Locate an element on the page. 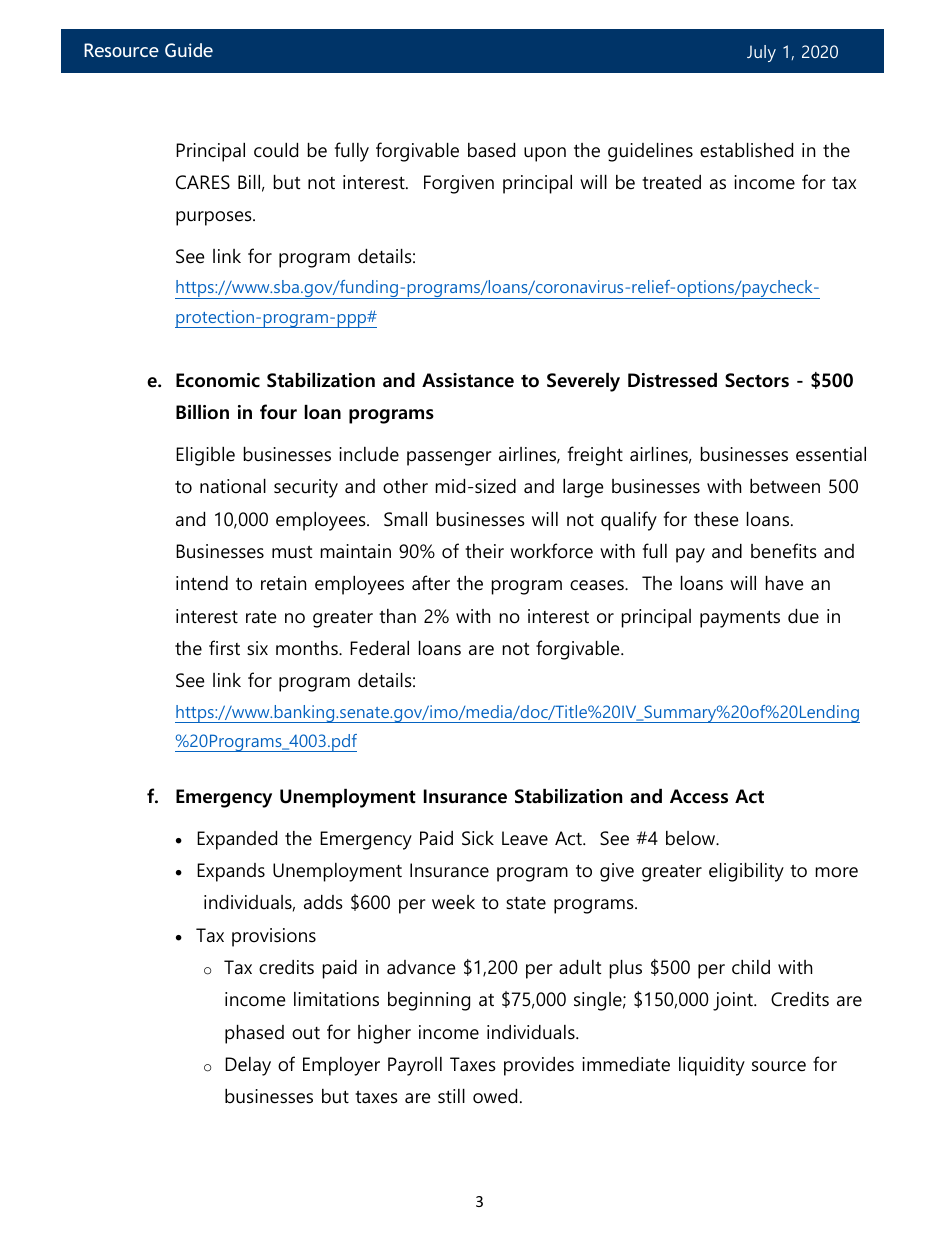  six is located at coordinates (257, 648).
